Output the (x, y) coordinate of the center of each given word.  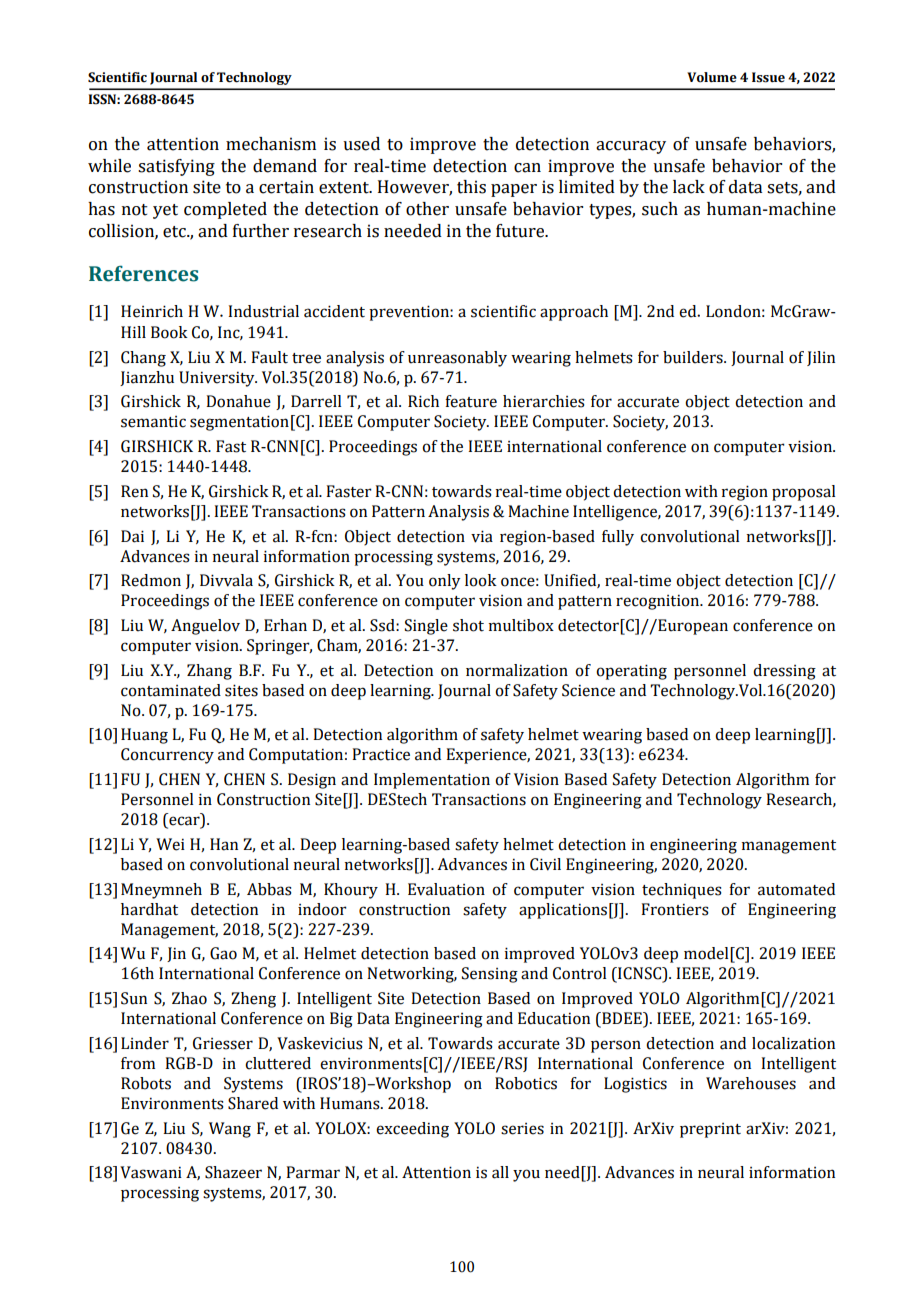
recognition (659, 602)
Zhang (209, 672)
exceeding (412, 1130)
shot (468, 625)
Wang (230, 1130)
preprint (710, 1130)
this (471, 187)
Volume (712, 77)
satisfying (176, 167)
